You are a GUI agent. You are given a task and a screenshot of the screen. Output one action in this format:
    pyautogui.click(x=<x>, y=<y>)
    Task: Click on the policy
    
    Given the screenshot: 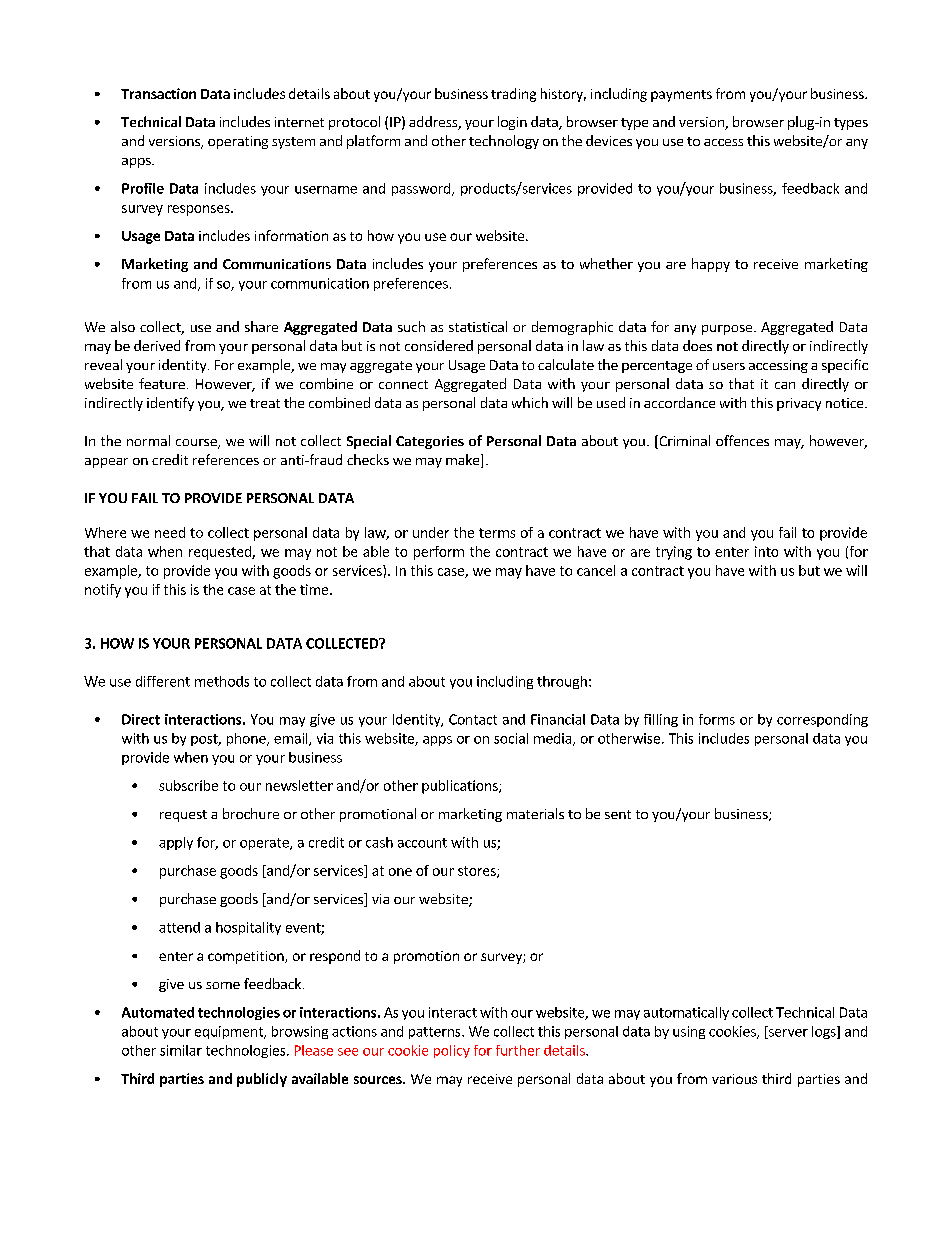 What is the action you would take?
    pyautogui.click(x=452, y=1051)
